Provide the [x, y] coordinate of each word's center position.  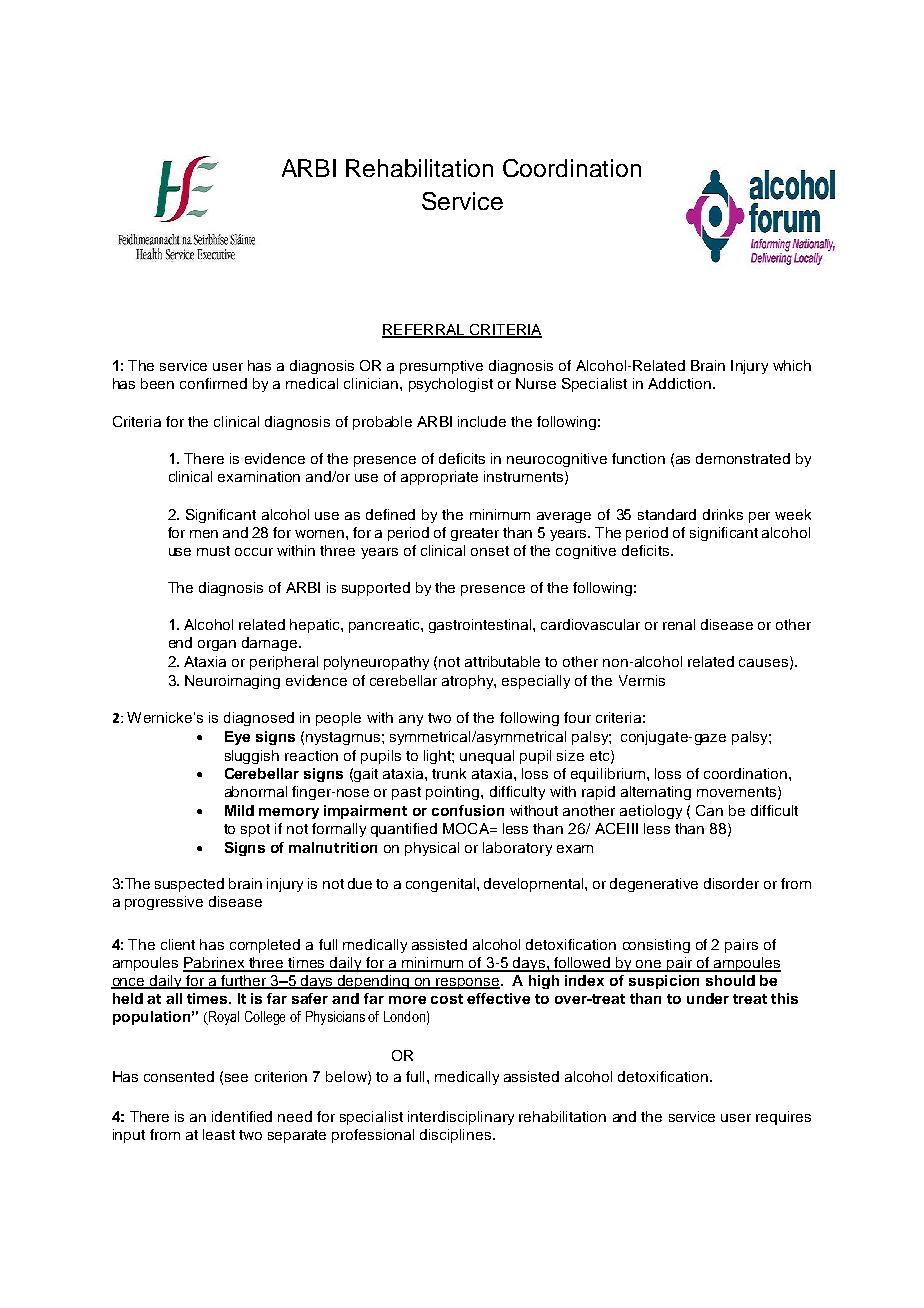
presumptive [441, 367]
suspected [189, 885]
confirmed [213, 383]
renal [679, 624]
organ [217, 645]
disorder [731, 883]
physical [432, 849]
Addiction [681, 383]
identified [242, 1116]
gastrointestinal [481, 626]
